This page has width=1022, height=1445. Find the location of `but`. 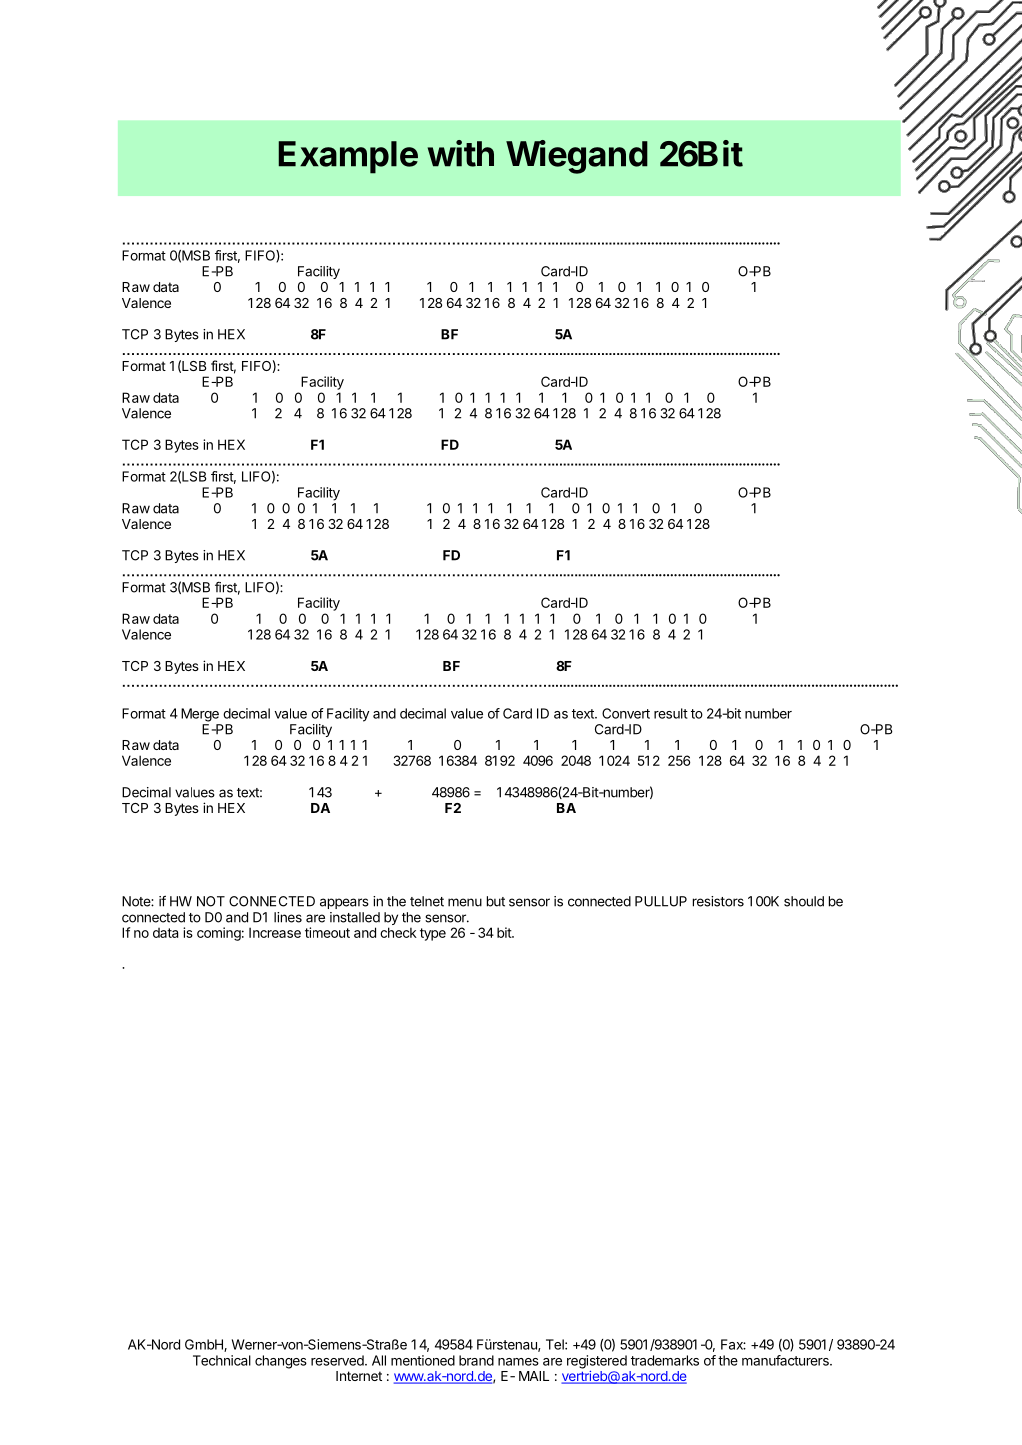

but is located at coordinates (496, 901).
